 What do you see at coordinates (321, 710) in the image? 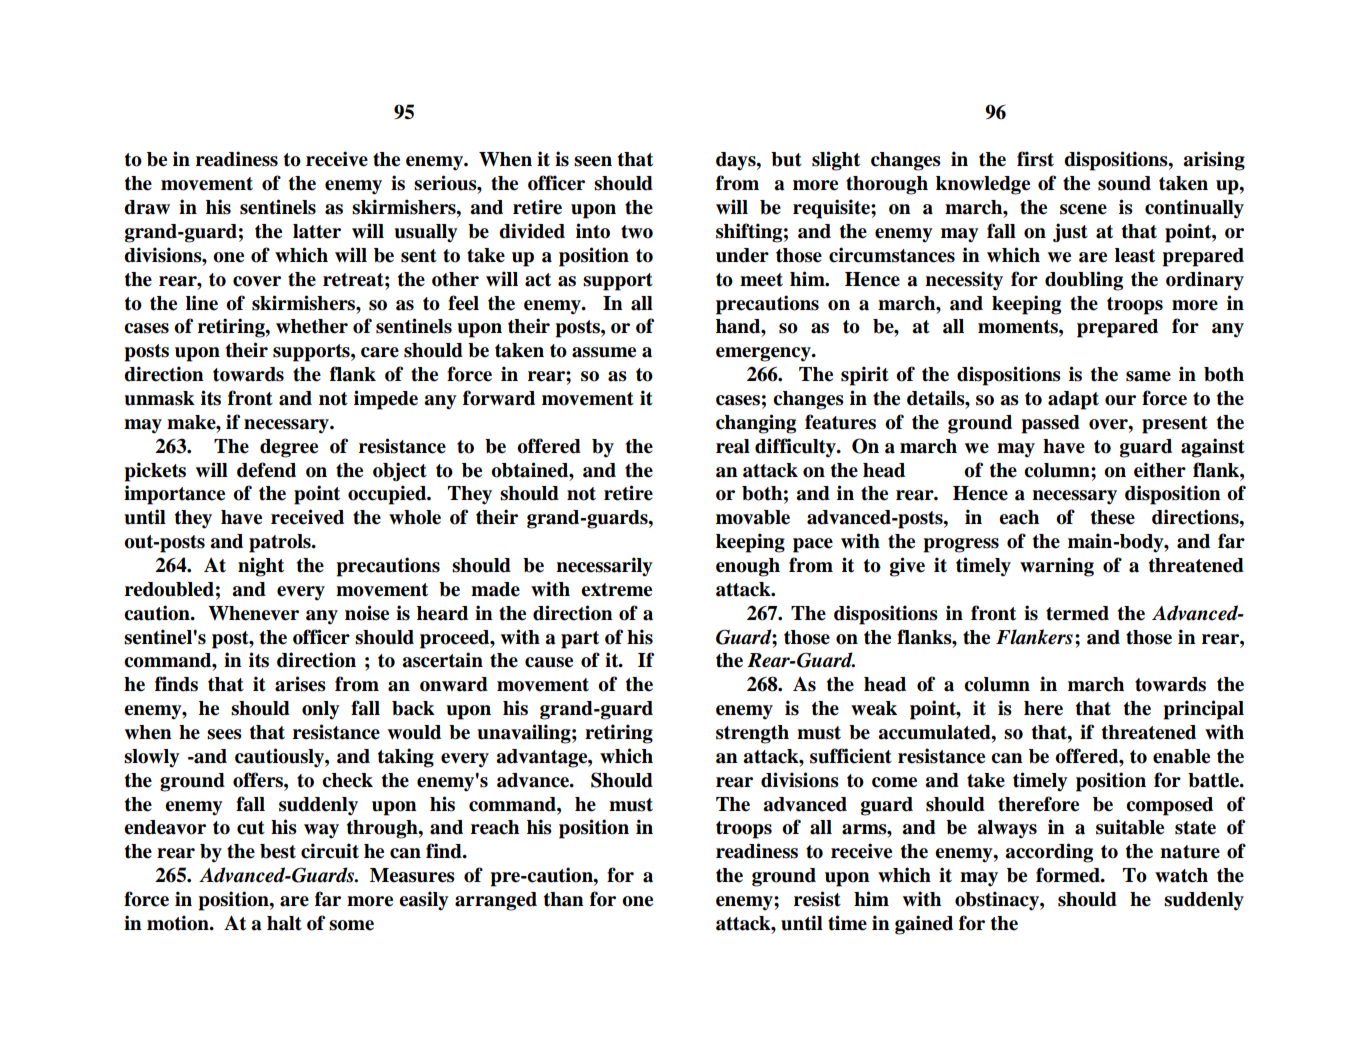
I see `only` at bounding box center [321, 710].
